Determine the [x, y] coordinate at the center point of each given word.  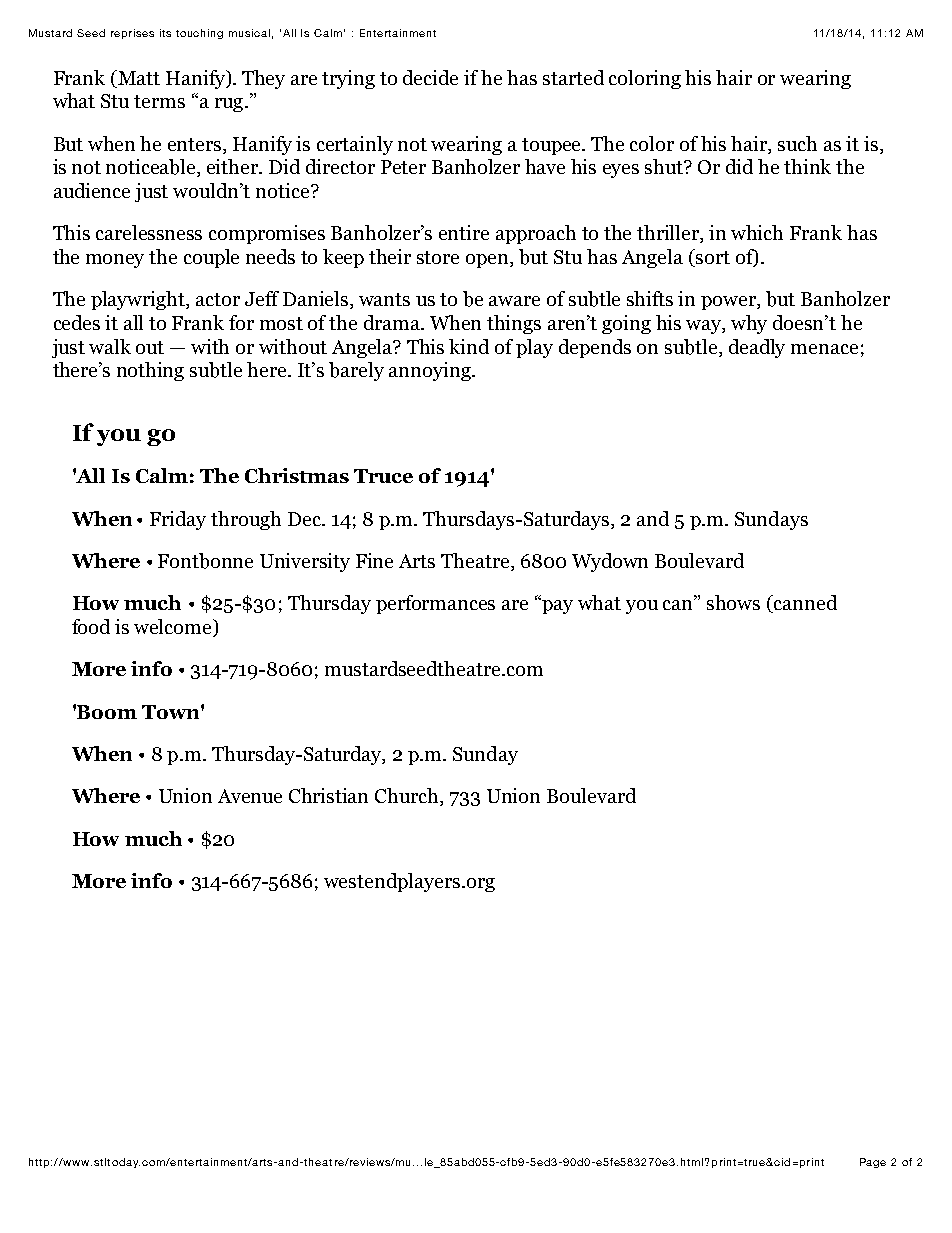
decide [430, 77]
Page [873, 1163]
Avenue [250, 796]
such [797, 143]
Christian [328, 795]
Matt [138, 77]
